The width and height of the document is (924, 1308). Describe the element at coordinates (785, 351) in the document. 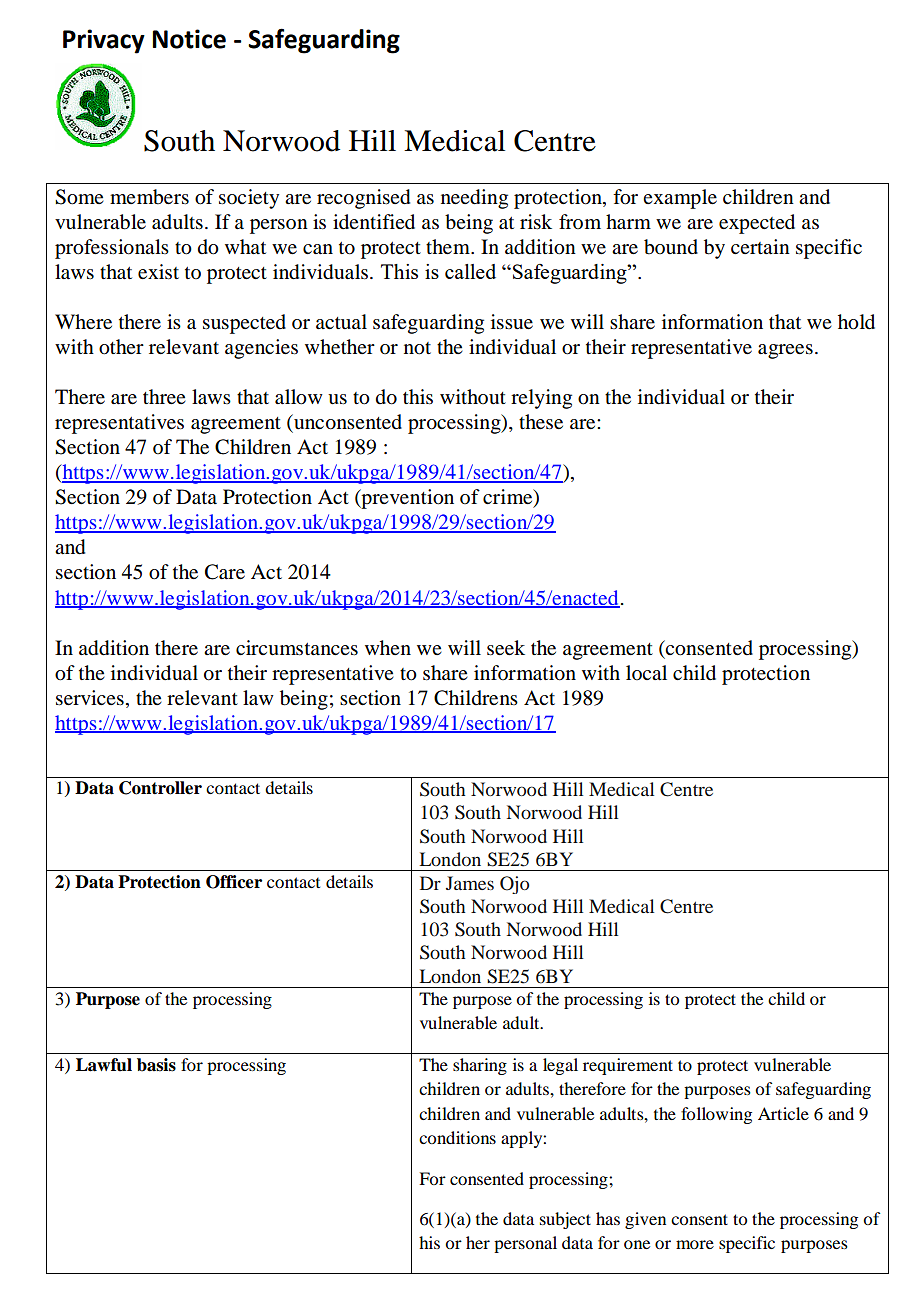

I see `agrees` at that location.
